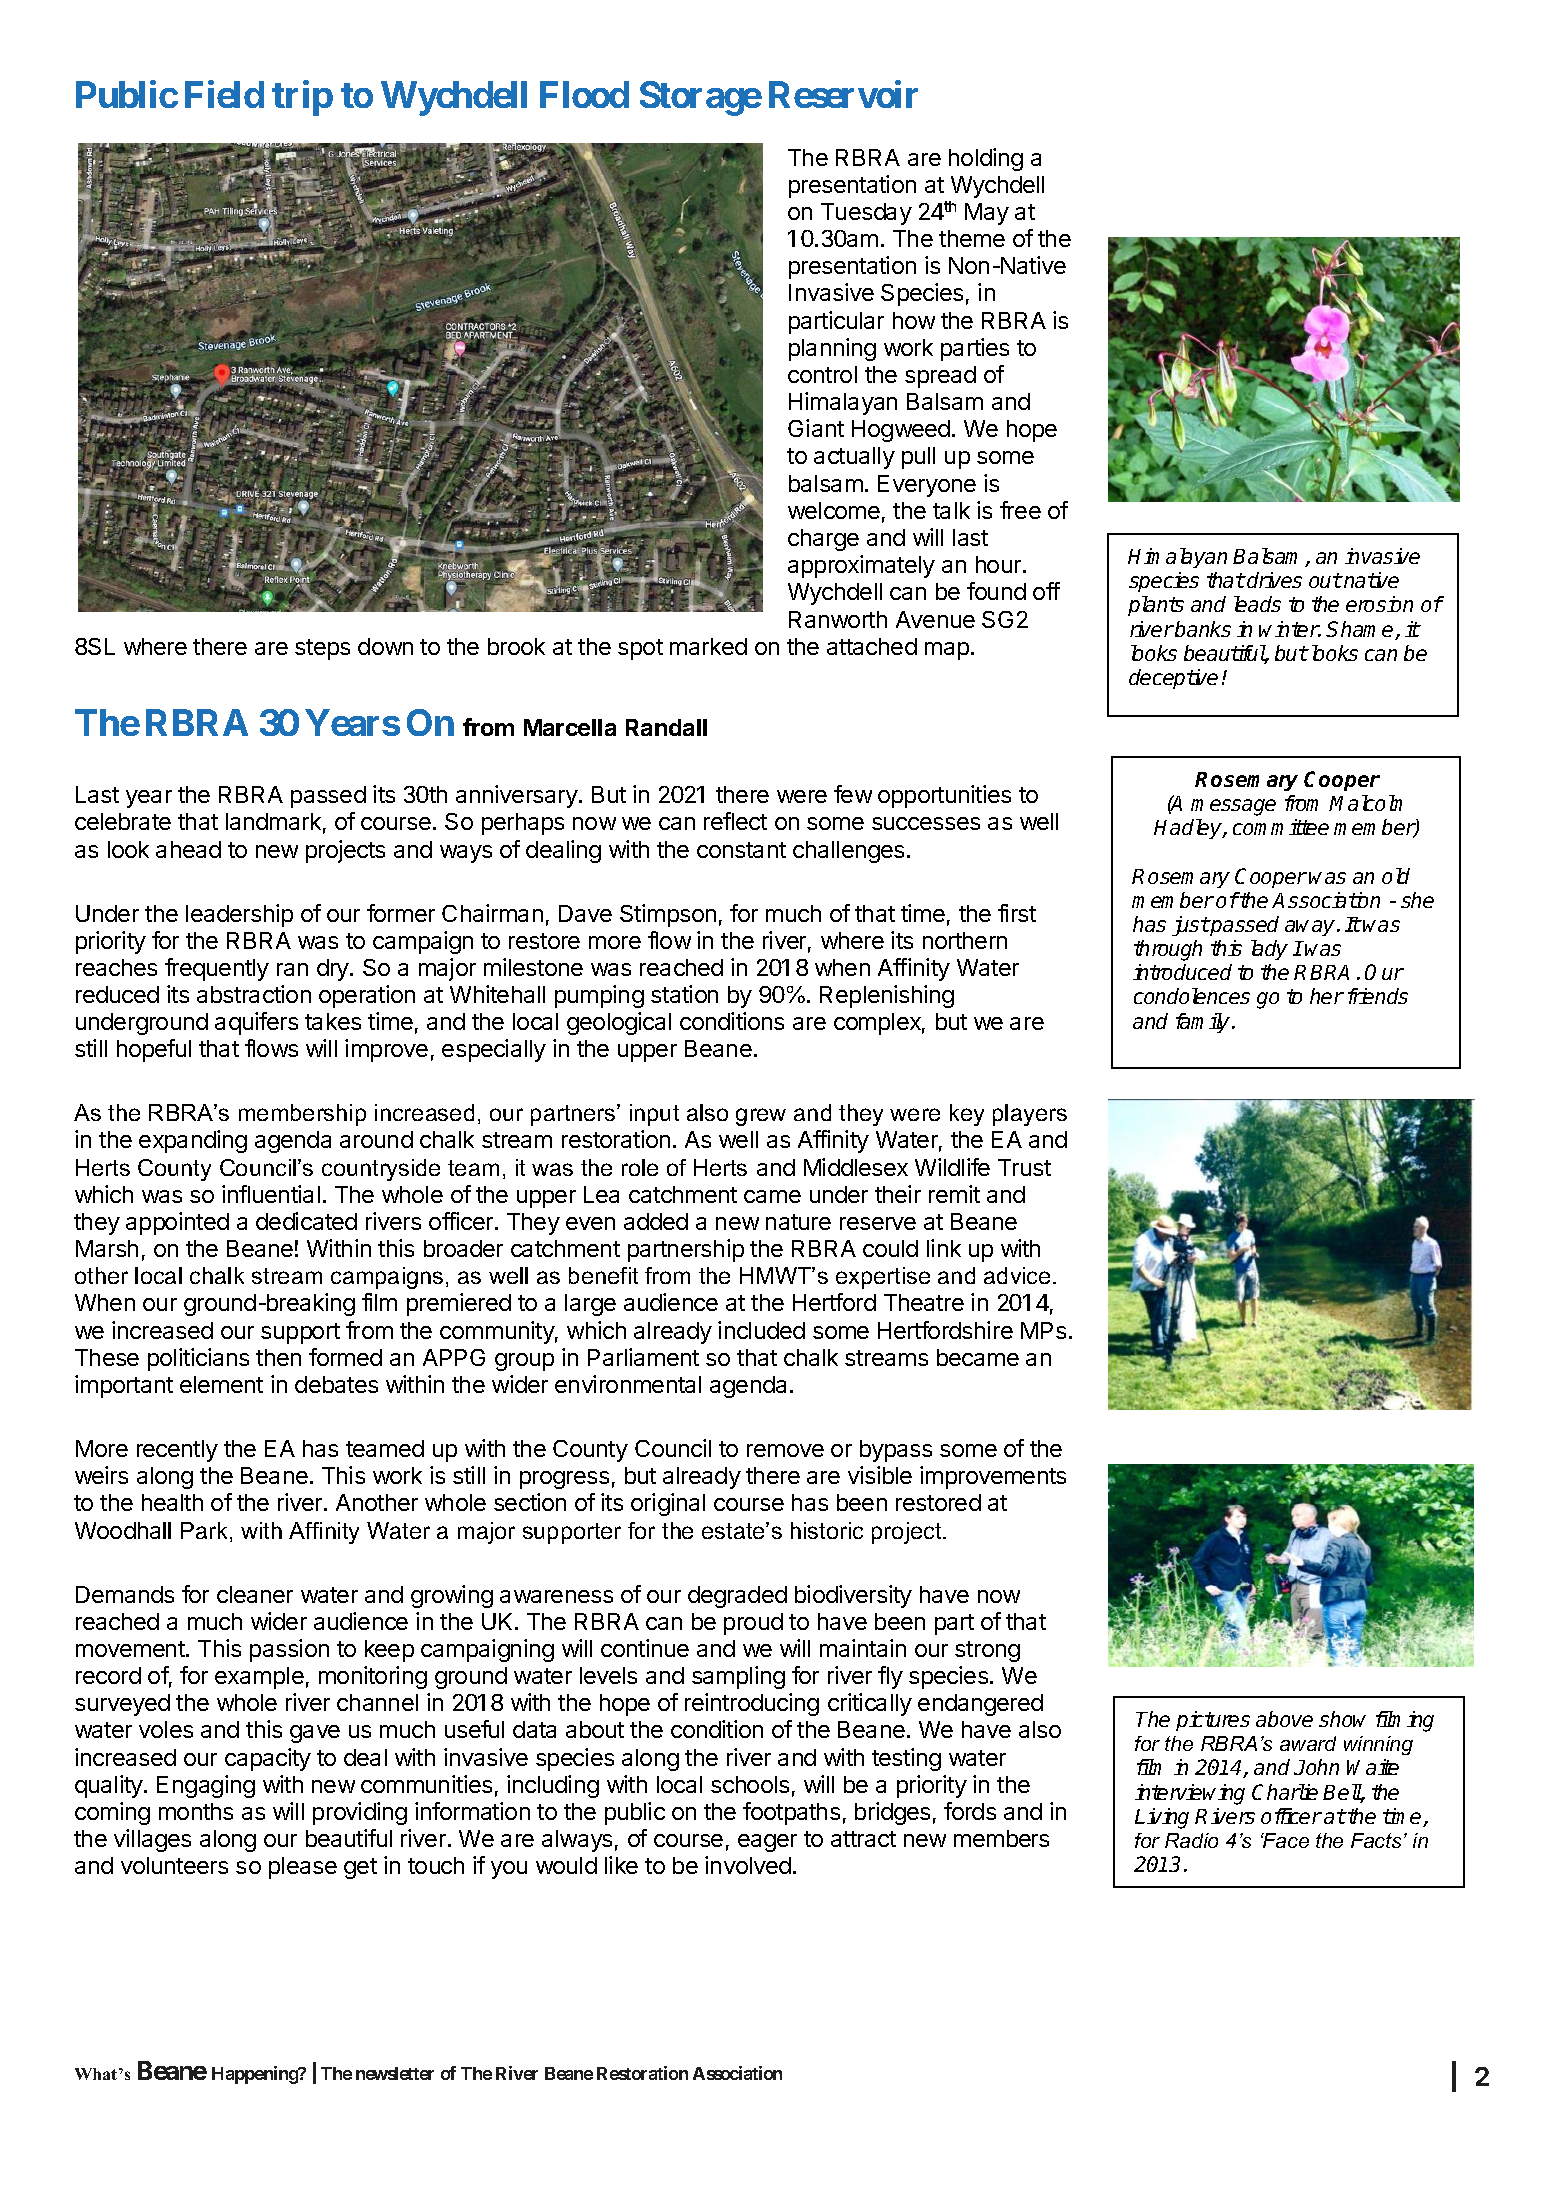 Image resolution: width=1562 pixels, height=2211 pixels. What do you see at coordinates (256, 2075) in the image?
I see `Happening` at bounding box center [256, 2075].
